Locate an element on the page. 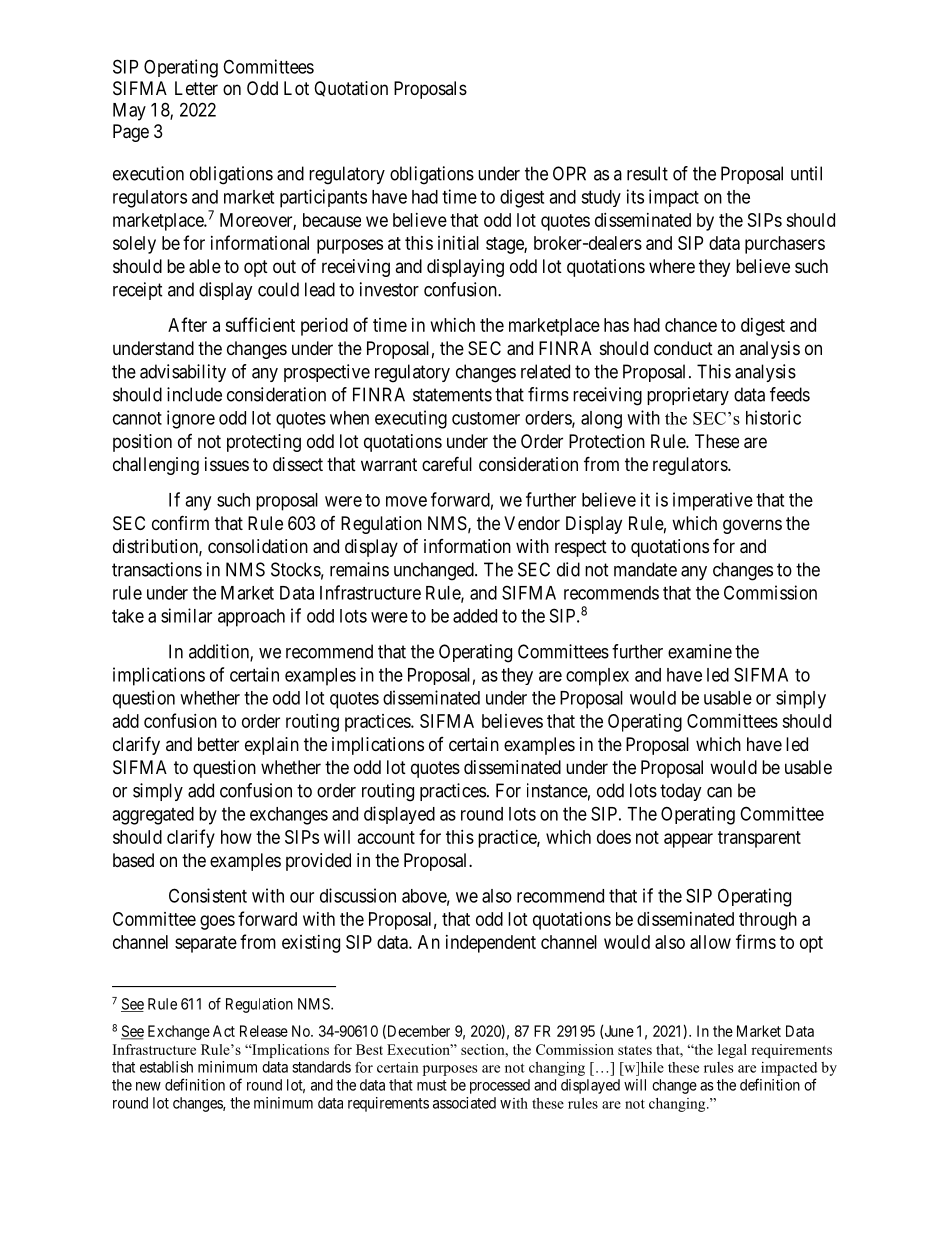  similar is located at coordinates (186, 615).
